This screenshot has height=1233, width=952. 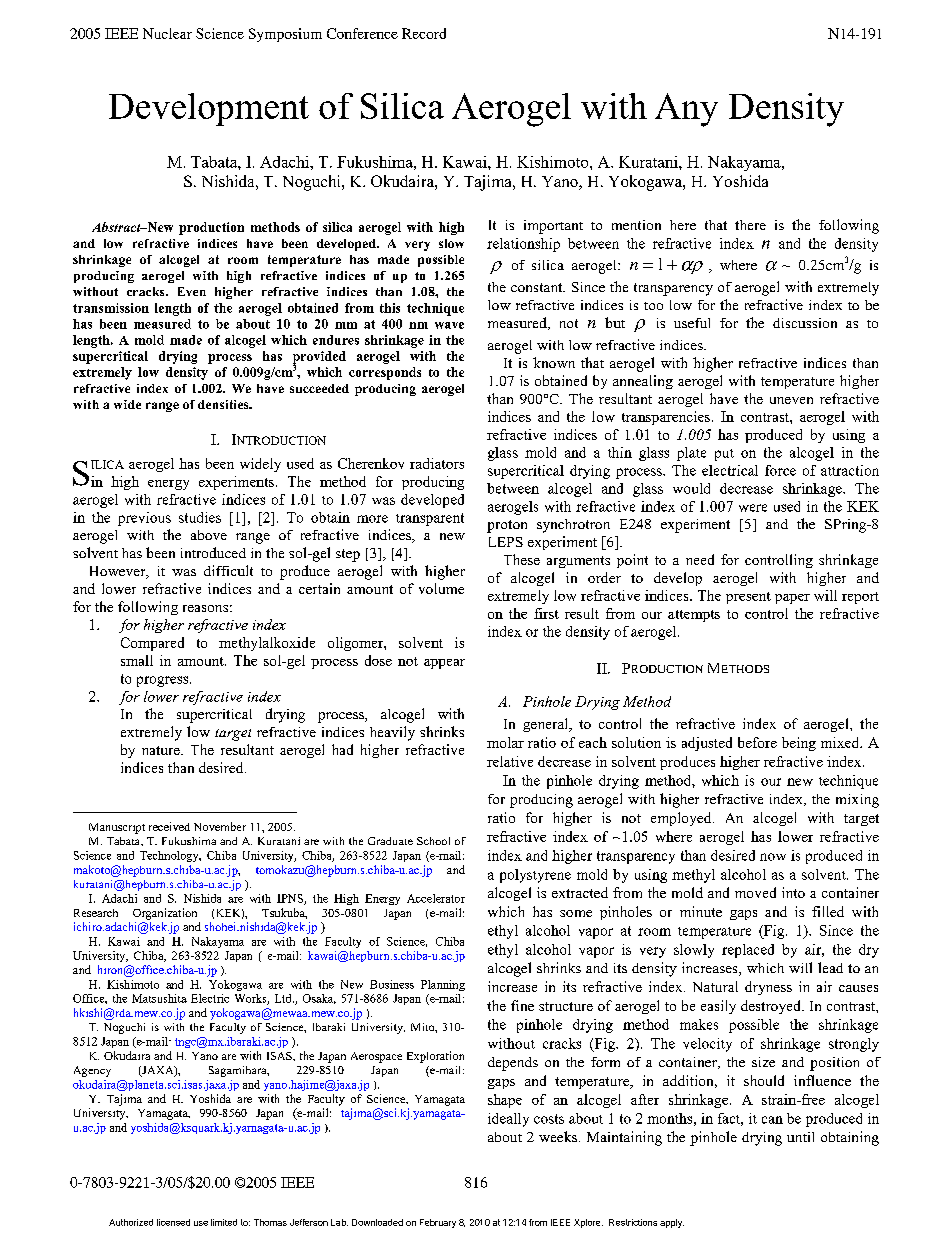 What do you see at coordinates (224, 404) in the screenshot?
I see `densities` at bounding box center [224, 404].
